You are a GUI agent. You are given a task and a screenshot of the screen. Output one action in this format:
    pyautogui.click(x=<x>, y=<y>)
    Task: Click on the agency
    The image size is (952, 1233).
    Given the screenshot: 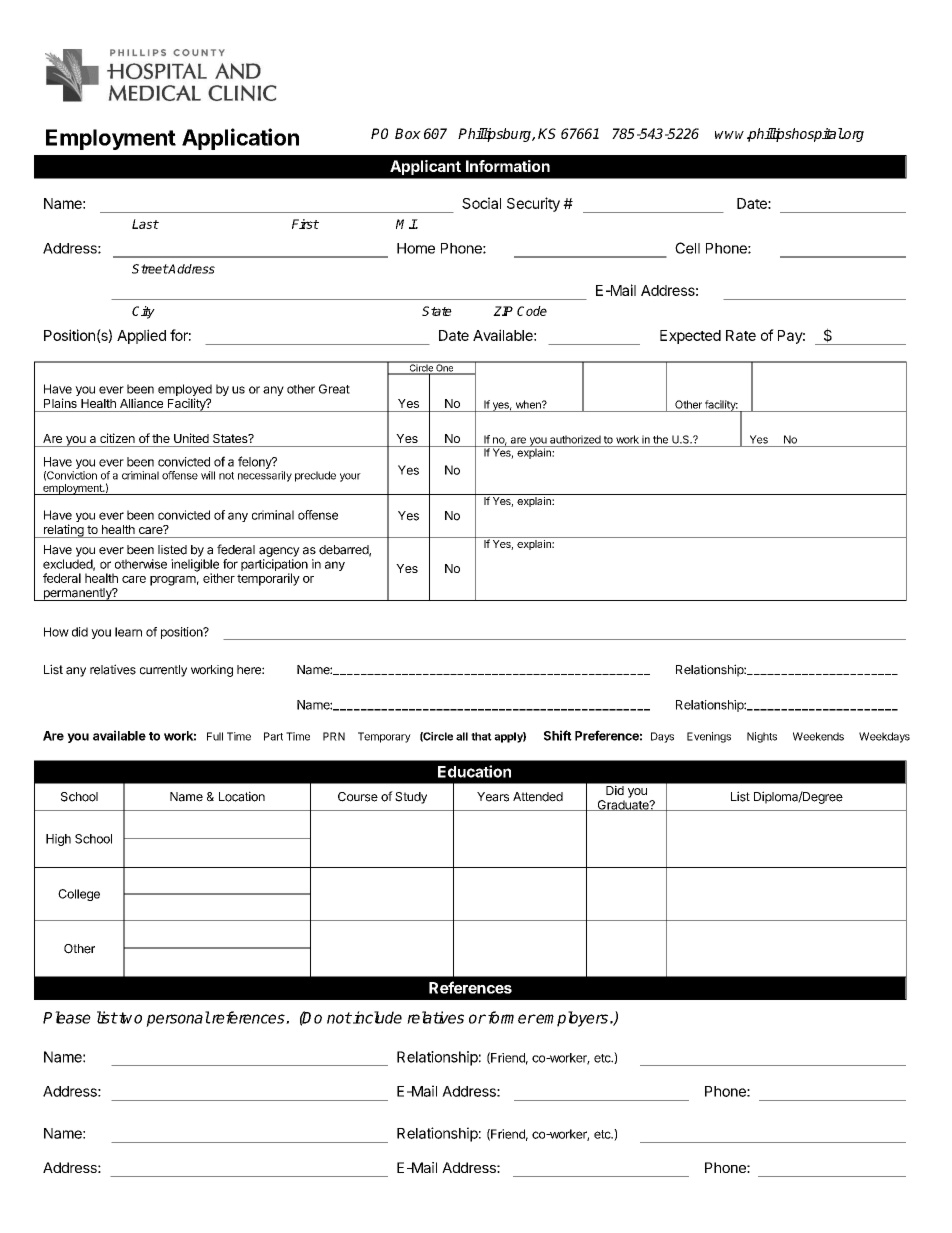 What is the action you would take?
    pyautogui.click(x=279, y=552)
